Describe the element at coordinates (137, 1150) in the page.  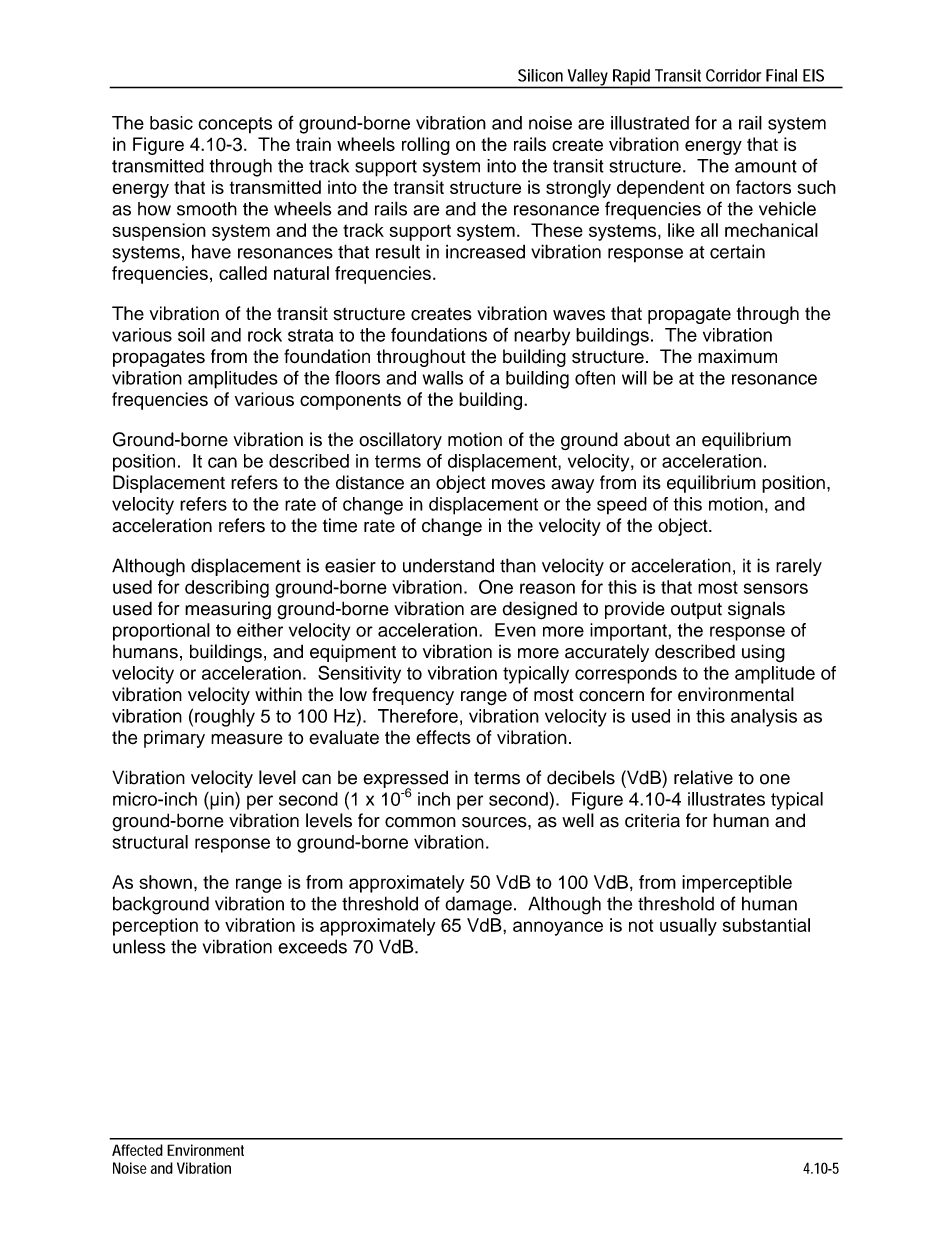
I see `Affected` at that location.
